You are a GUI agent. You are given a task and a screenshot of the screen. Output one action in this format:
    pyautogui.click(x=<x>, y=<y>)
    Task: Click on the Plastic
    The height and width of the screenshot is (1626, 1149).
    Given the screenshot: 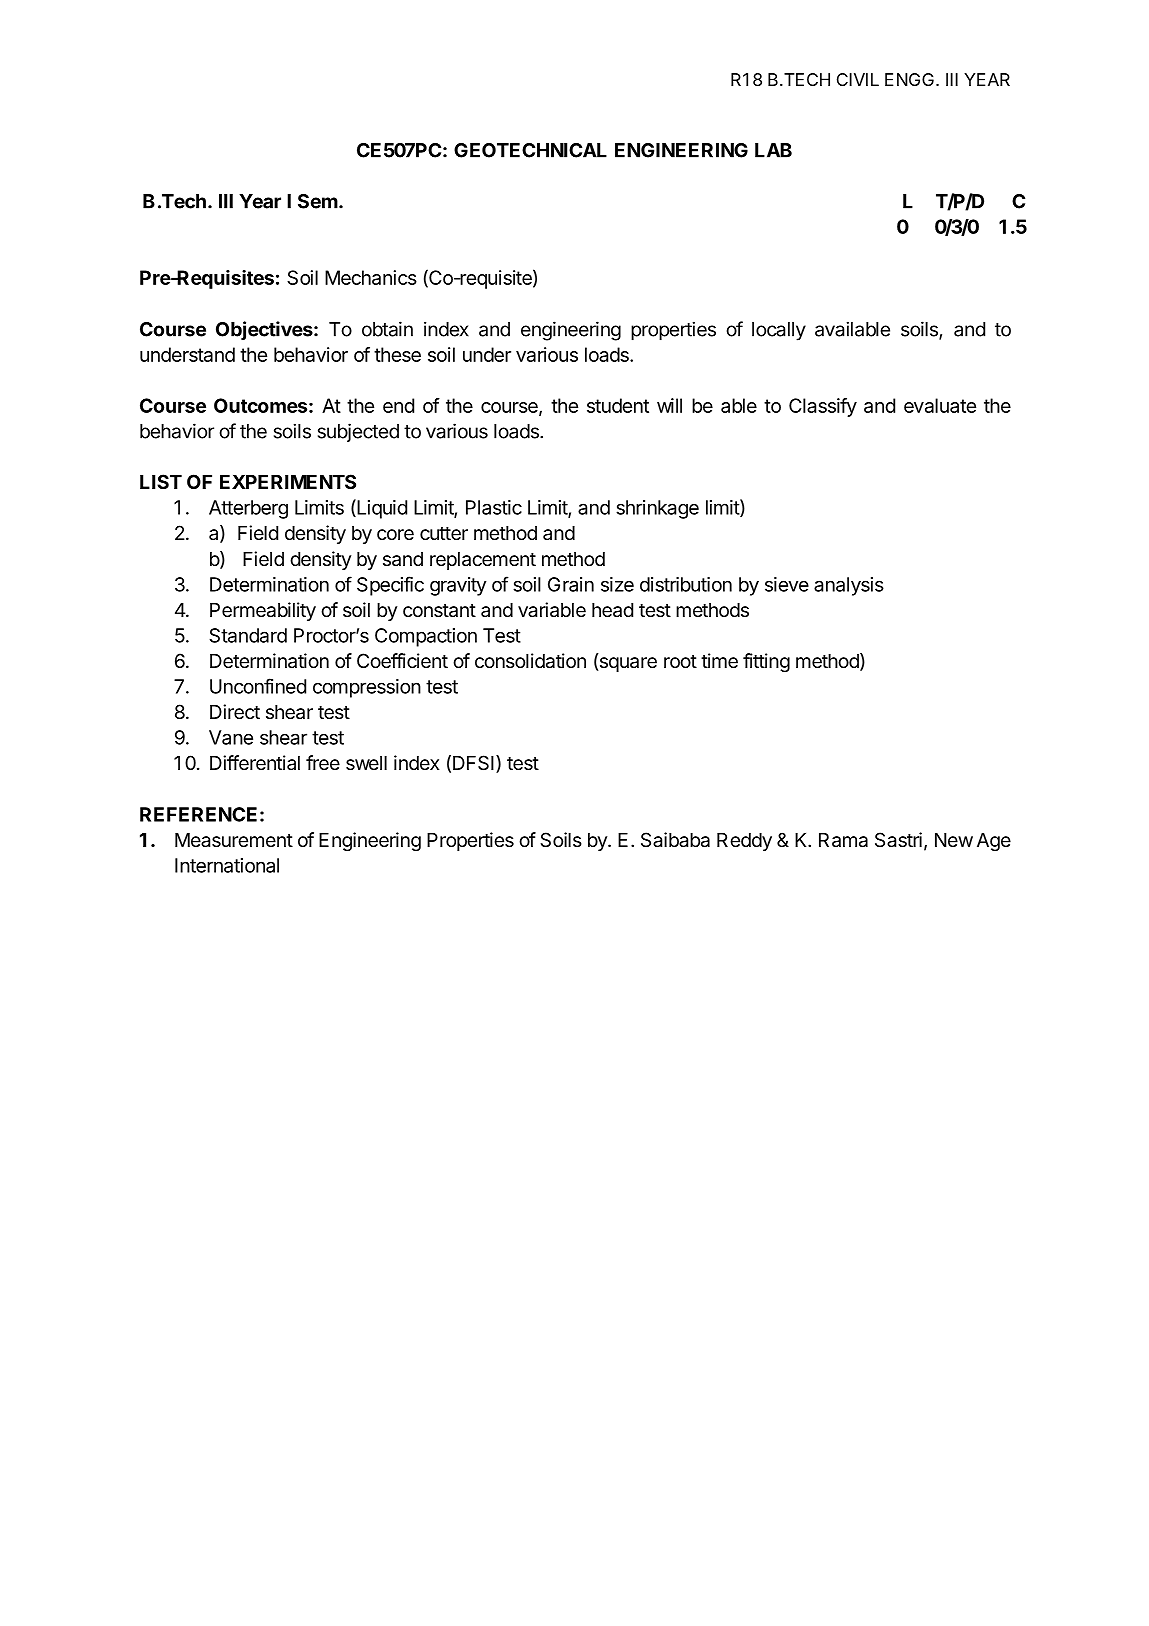 What is the action you would take?
    pyautogui.click(x=494, y=507)
